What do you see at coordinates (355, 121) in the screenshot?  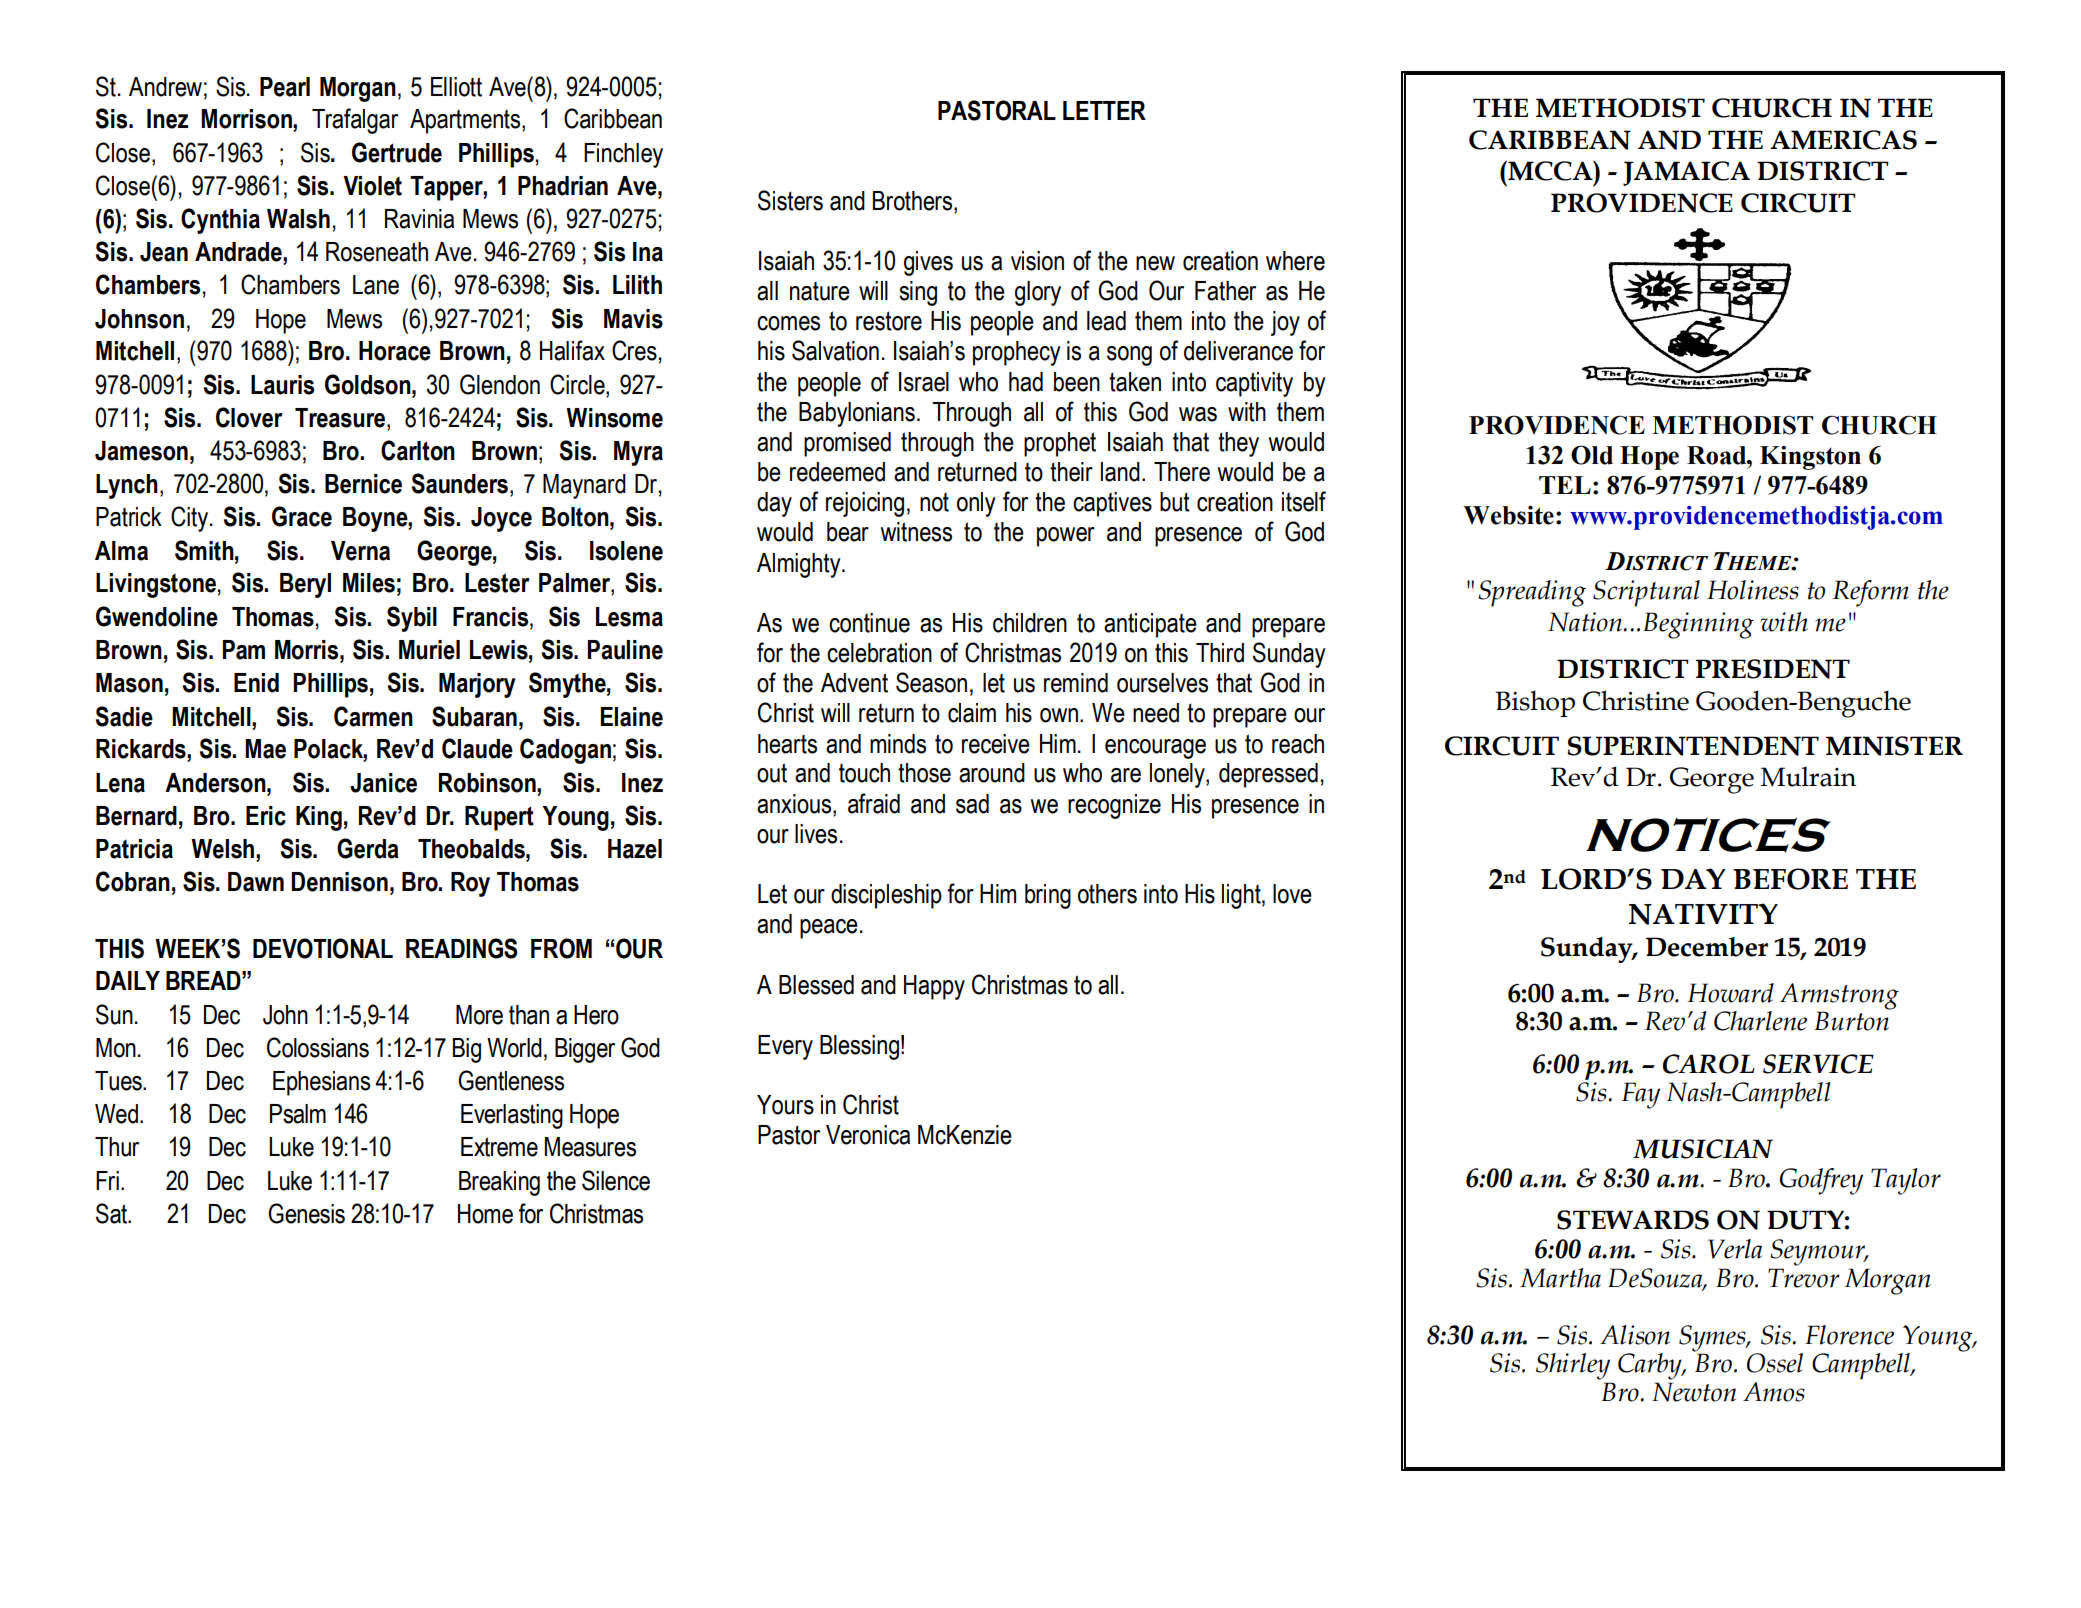 I see `Trafalgar` at bounding box center [355, 121].
